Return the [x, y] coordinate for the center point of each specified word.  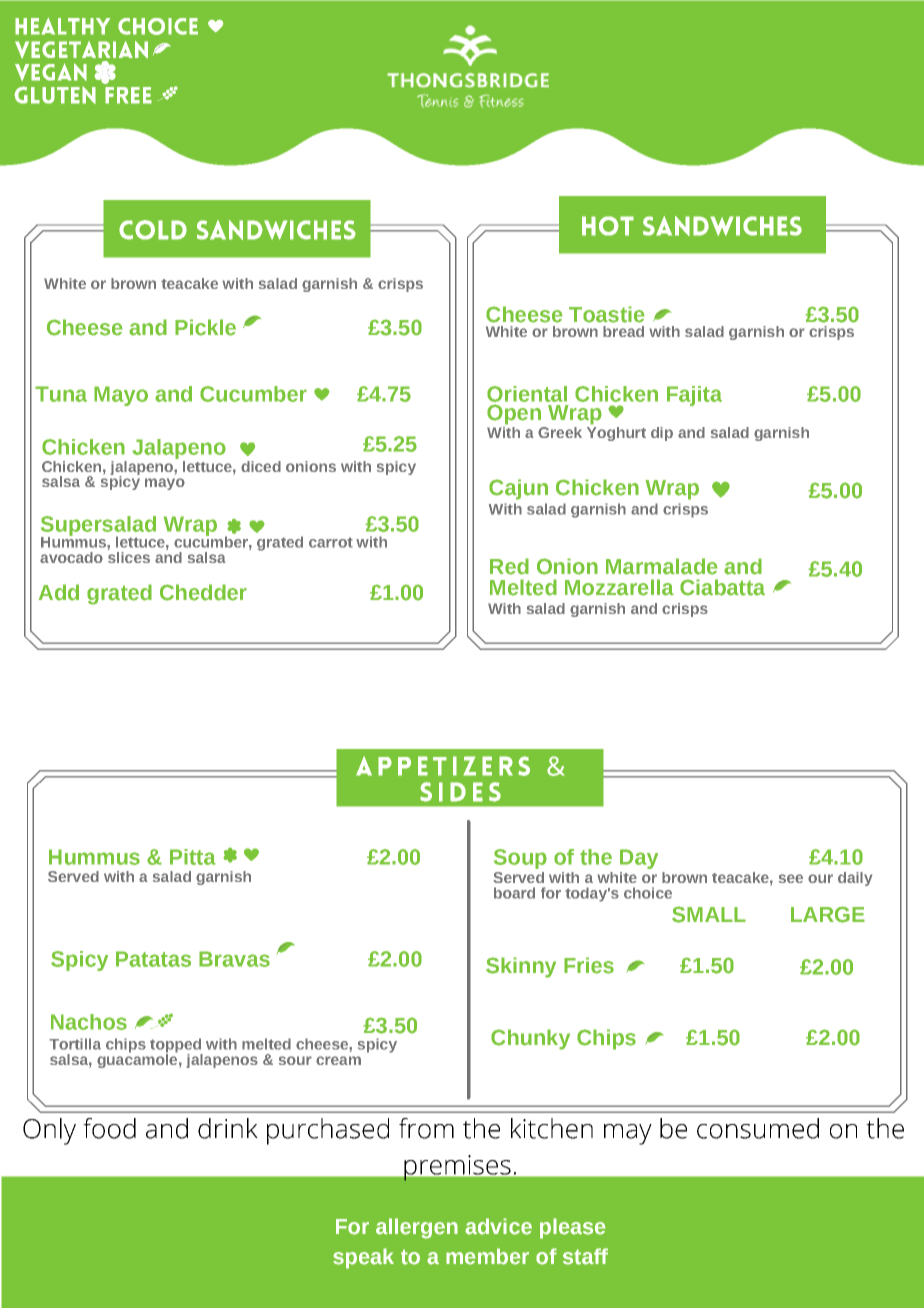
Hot [608, 226]
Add [59, 592]
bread [623, 331]
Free [128, 95]
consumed [758, 1128]
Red [509, 566]
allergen [417, 1228]
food [109, 1128]
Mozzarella [619, 587]
